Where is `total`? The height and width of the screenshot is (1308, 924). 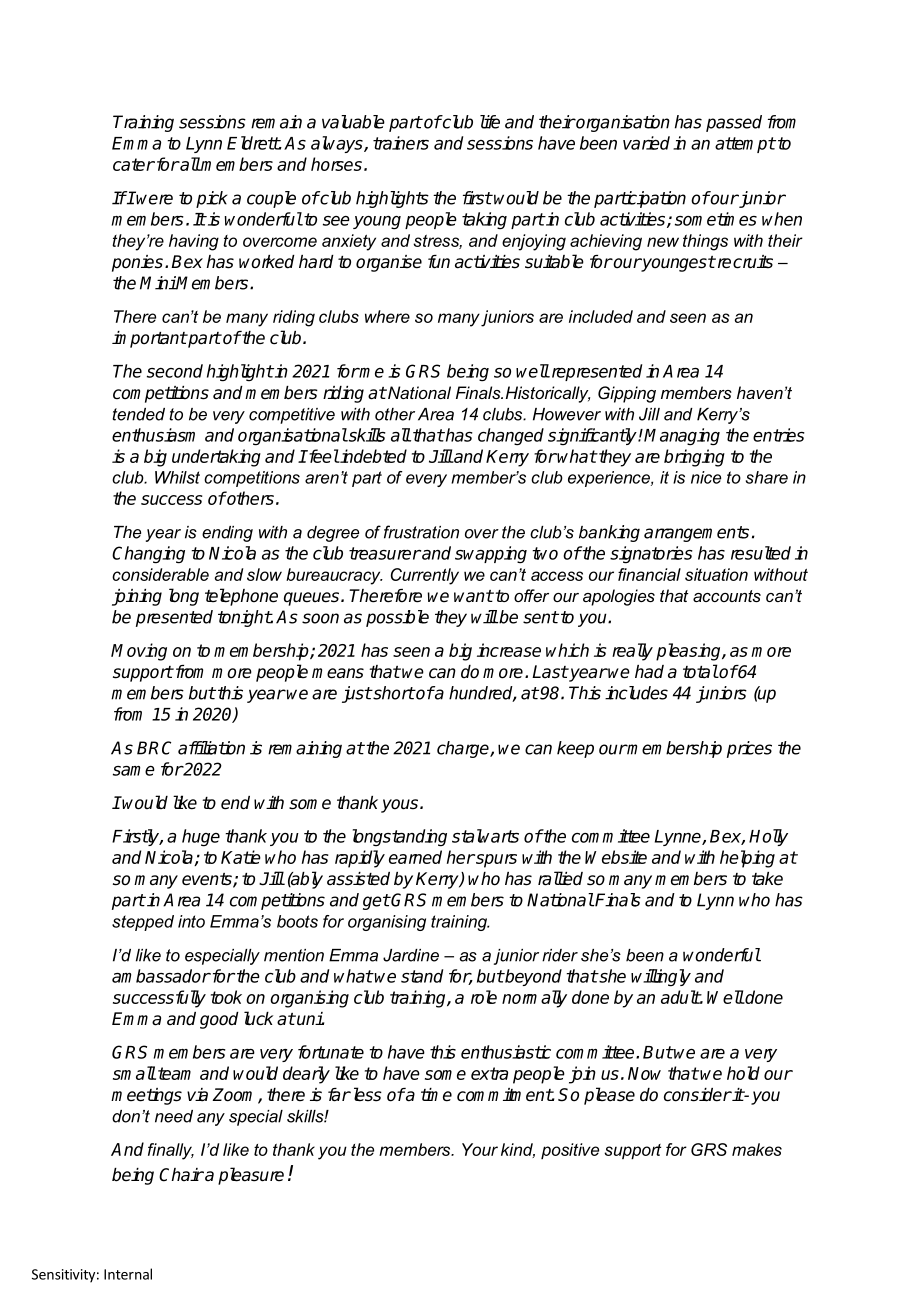 total is located at coordinates (700, 671).
